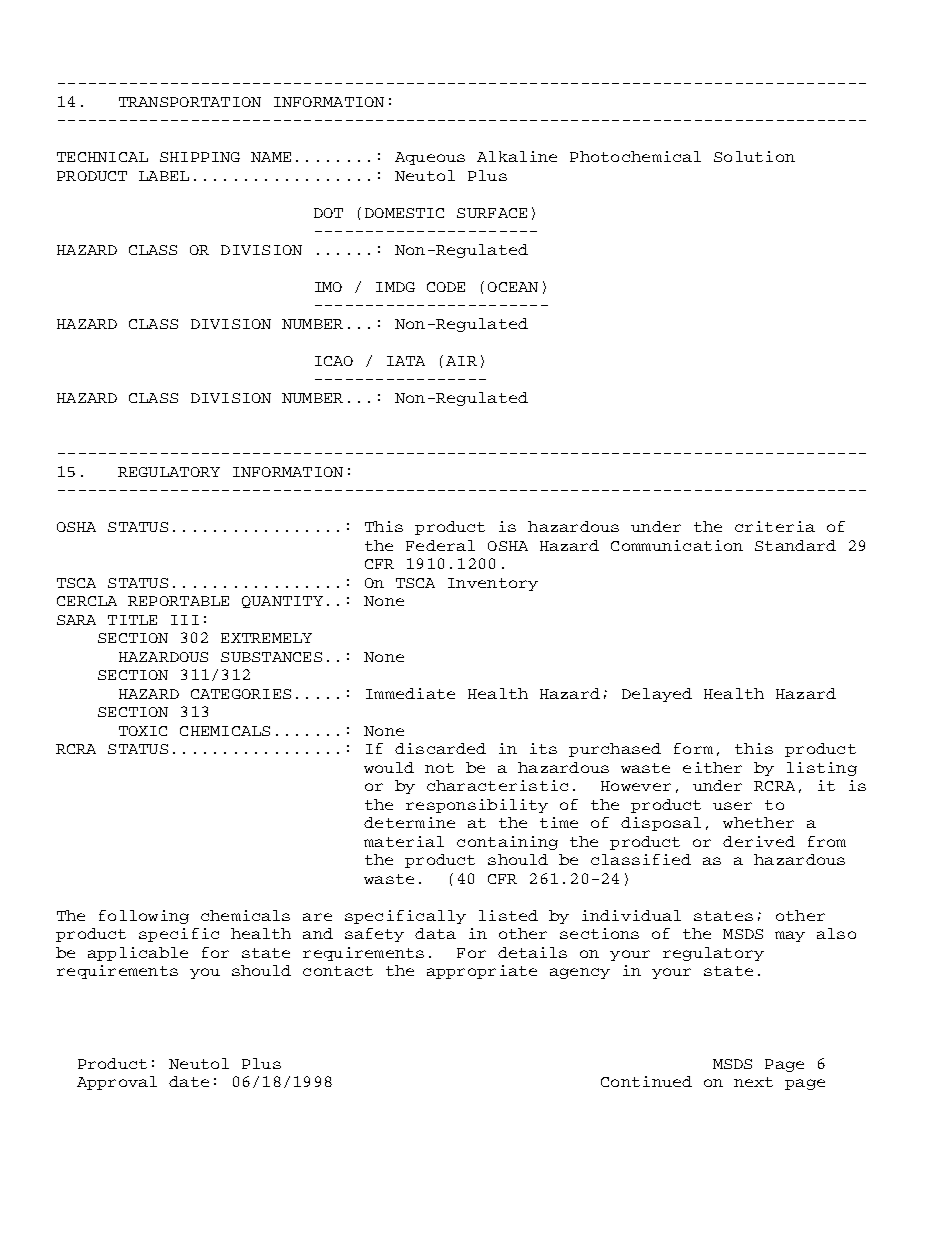 The height and width of the image is (1233, 952). I want to click on Approval, so click(117, 1083).
